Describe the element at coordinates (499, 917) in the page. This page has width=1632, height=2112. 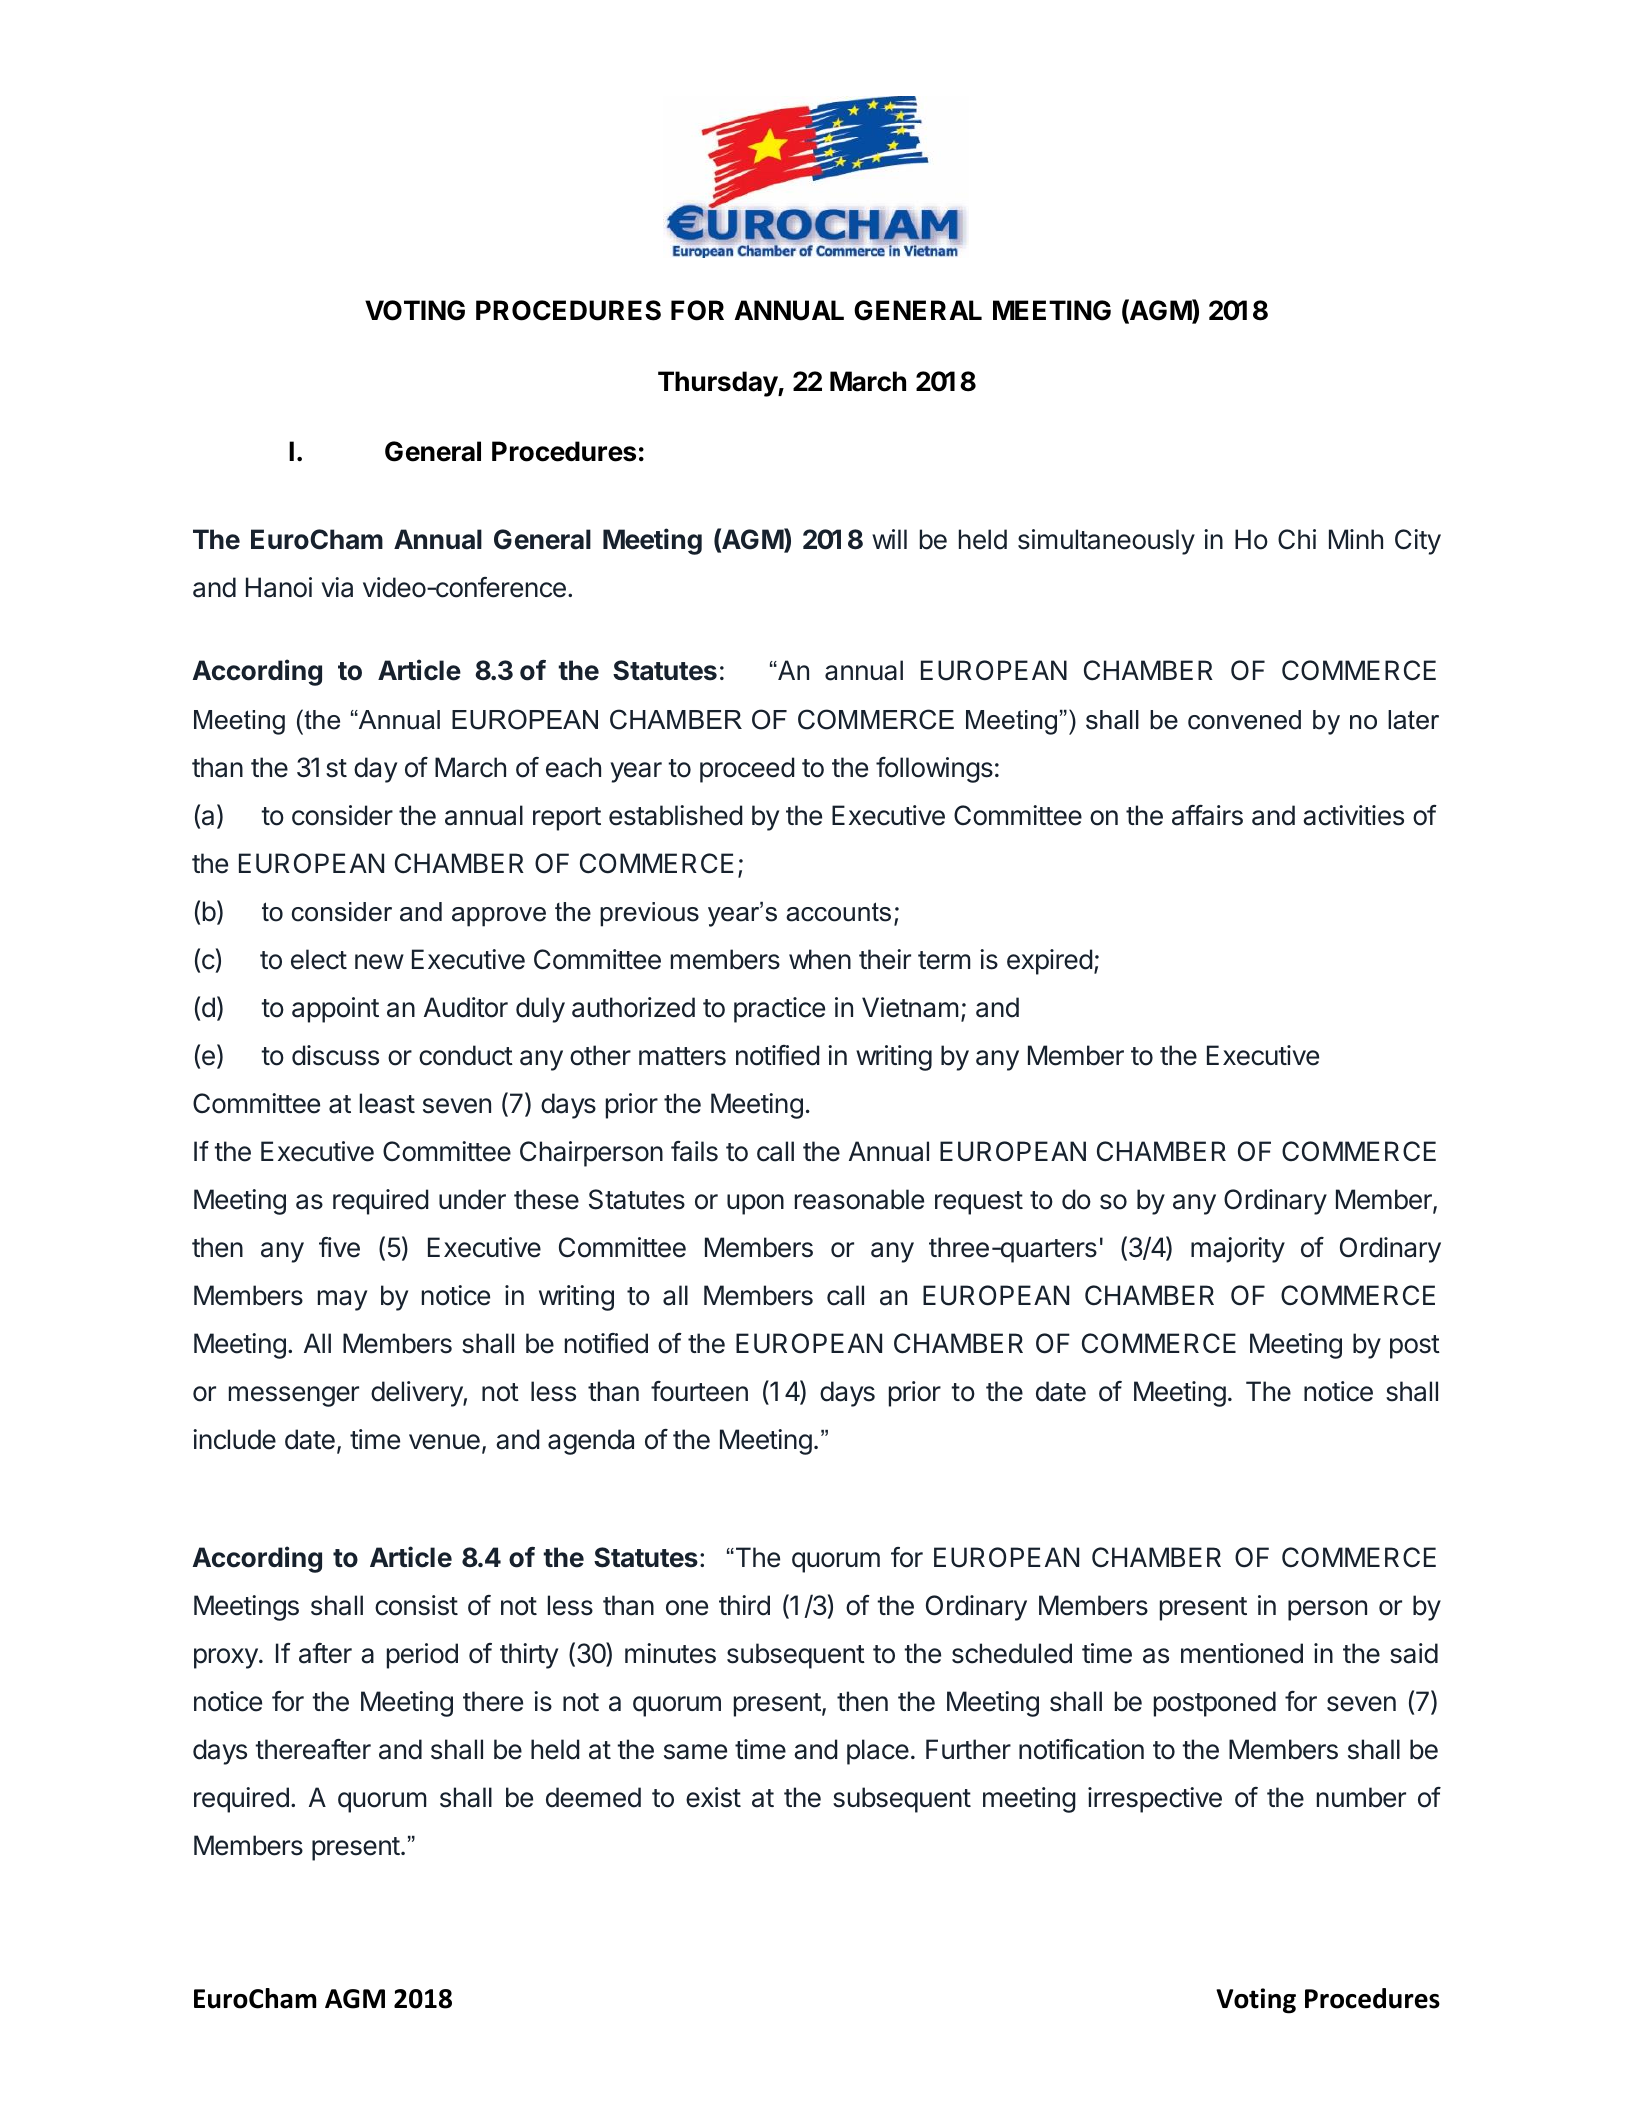
I see `approve` at that location.
